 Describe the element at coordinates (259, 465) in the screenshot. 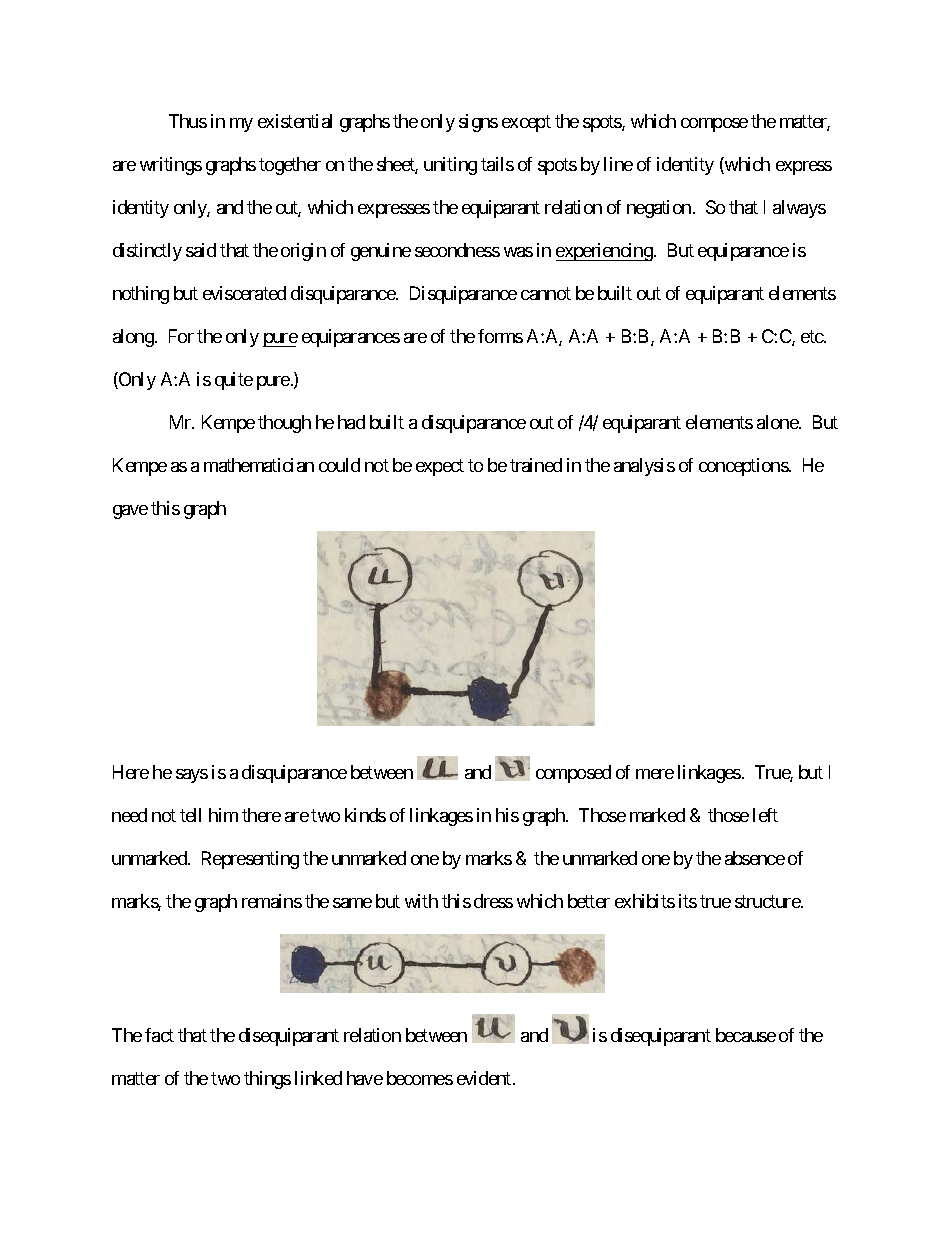

I see `mathematician` at that location.
